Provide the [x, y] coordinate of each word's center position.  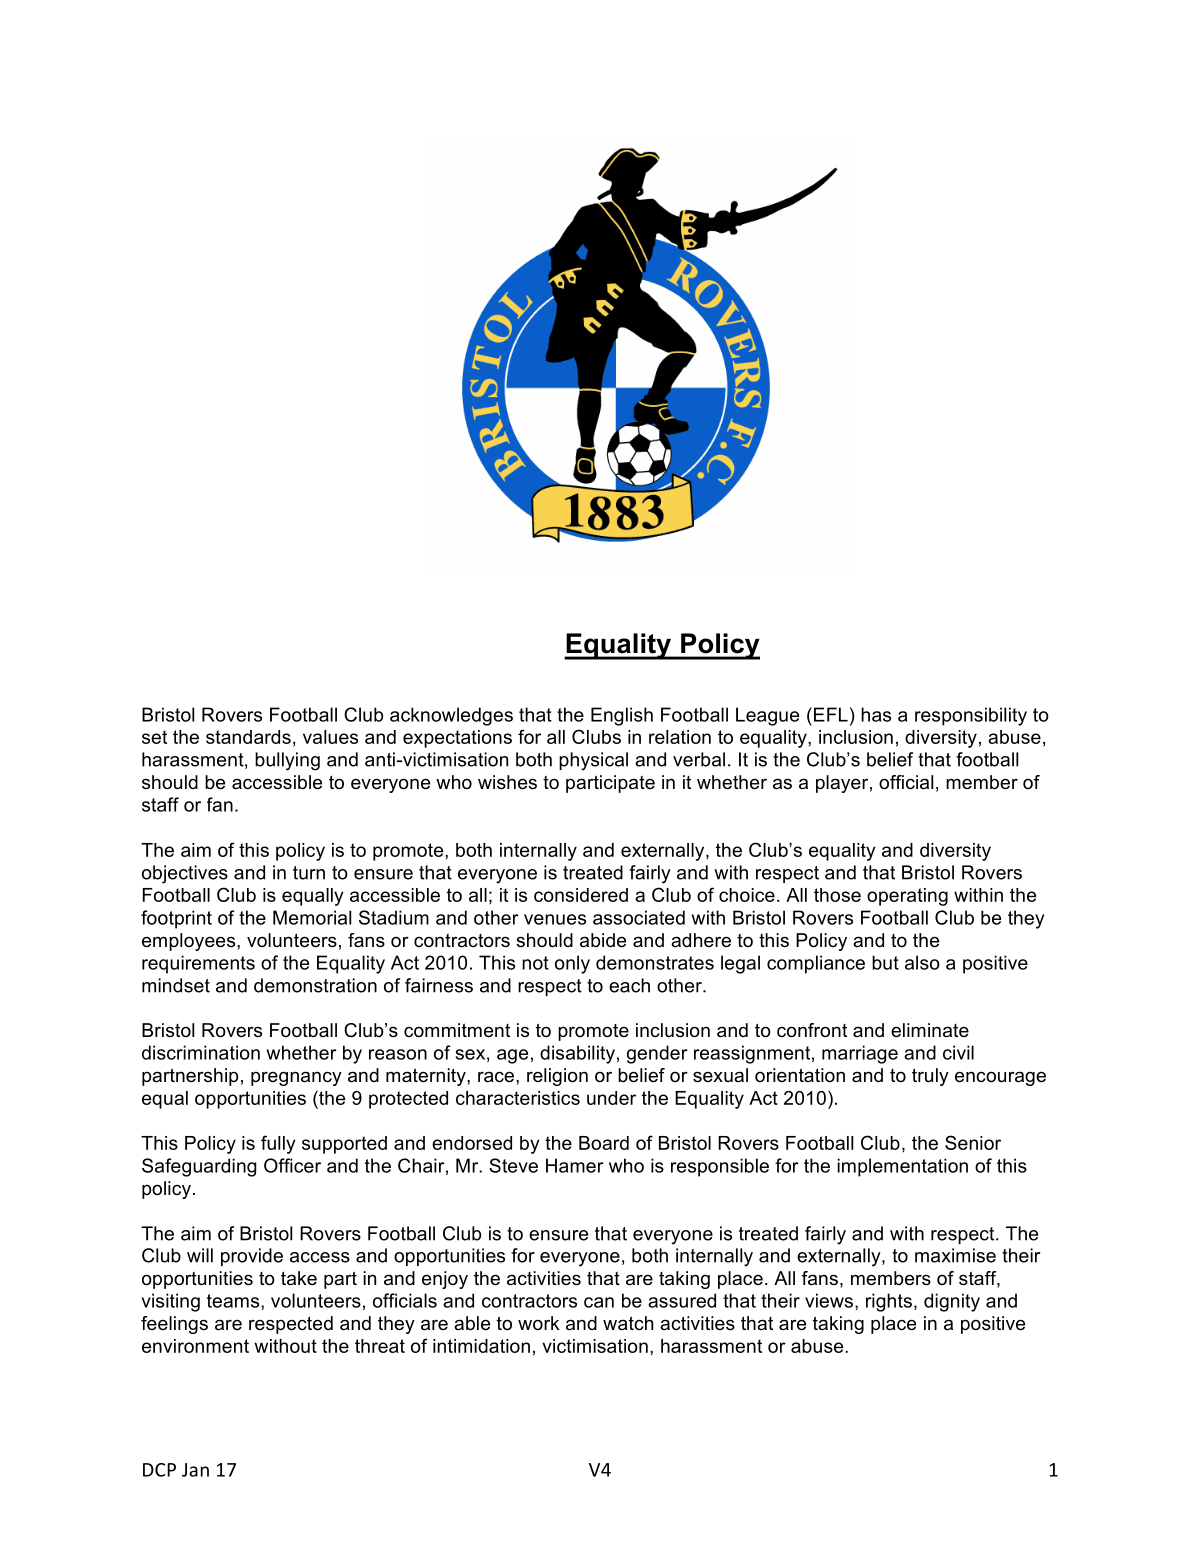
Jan [195, 1470]
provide [252, 1257]
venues [555, 919]
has [876, 714]
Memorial [312, 917]
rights [889, 1302]
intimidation [481, 1346]
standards [248, 737]
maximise [955, 1255]
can [599, 1302]
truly [930, 1077]
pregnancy [296, 1078]
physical [593, 761]
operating [907, 897]
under [611, 1098]
